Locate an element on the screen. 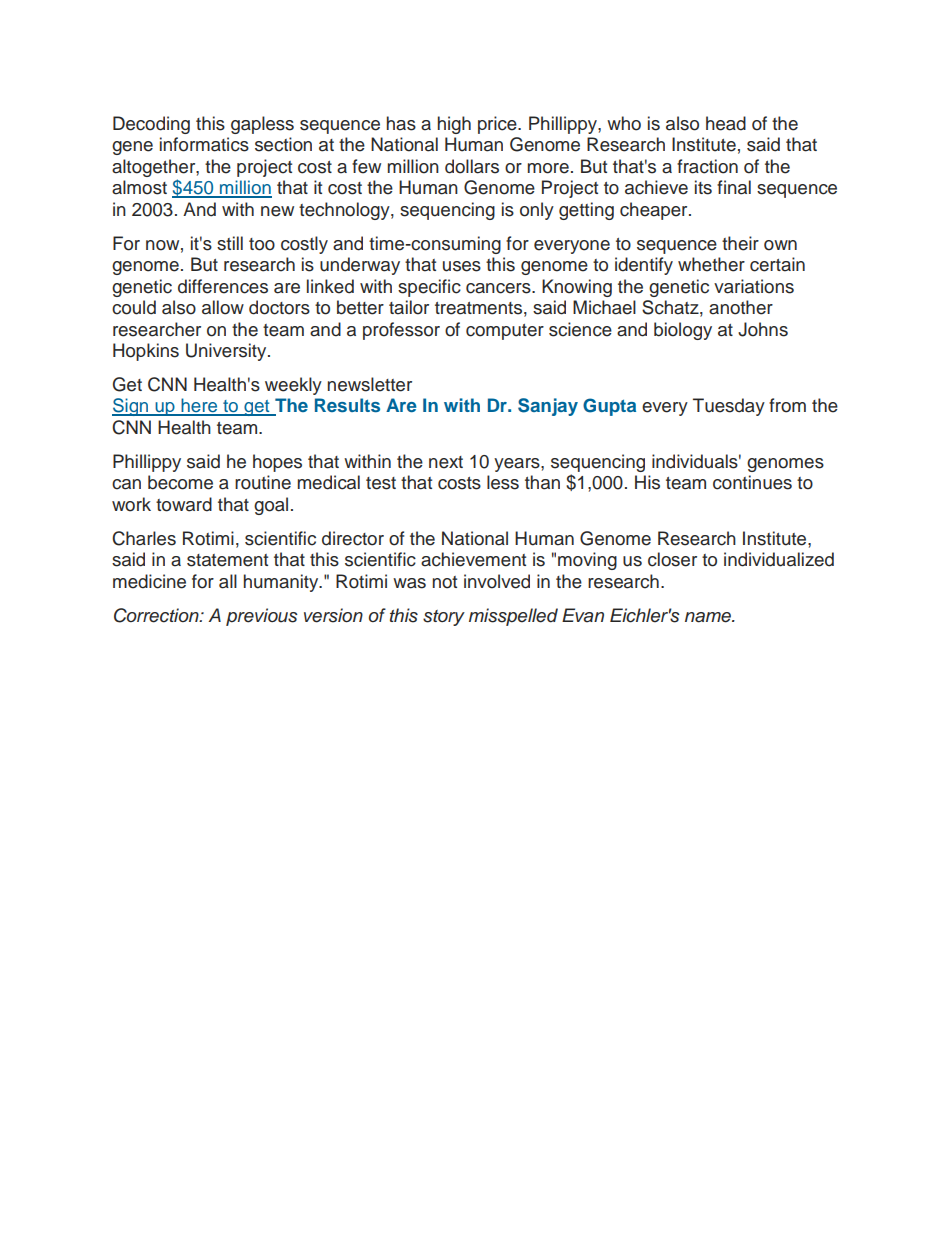 The width and height of the screenshot is (952, 1233). Correction is located at coordinates (157, 615).
